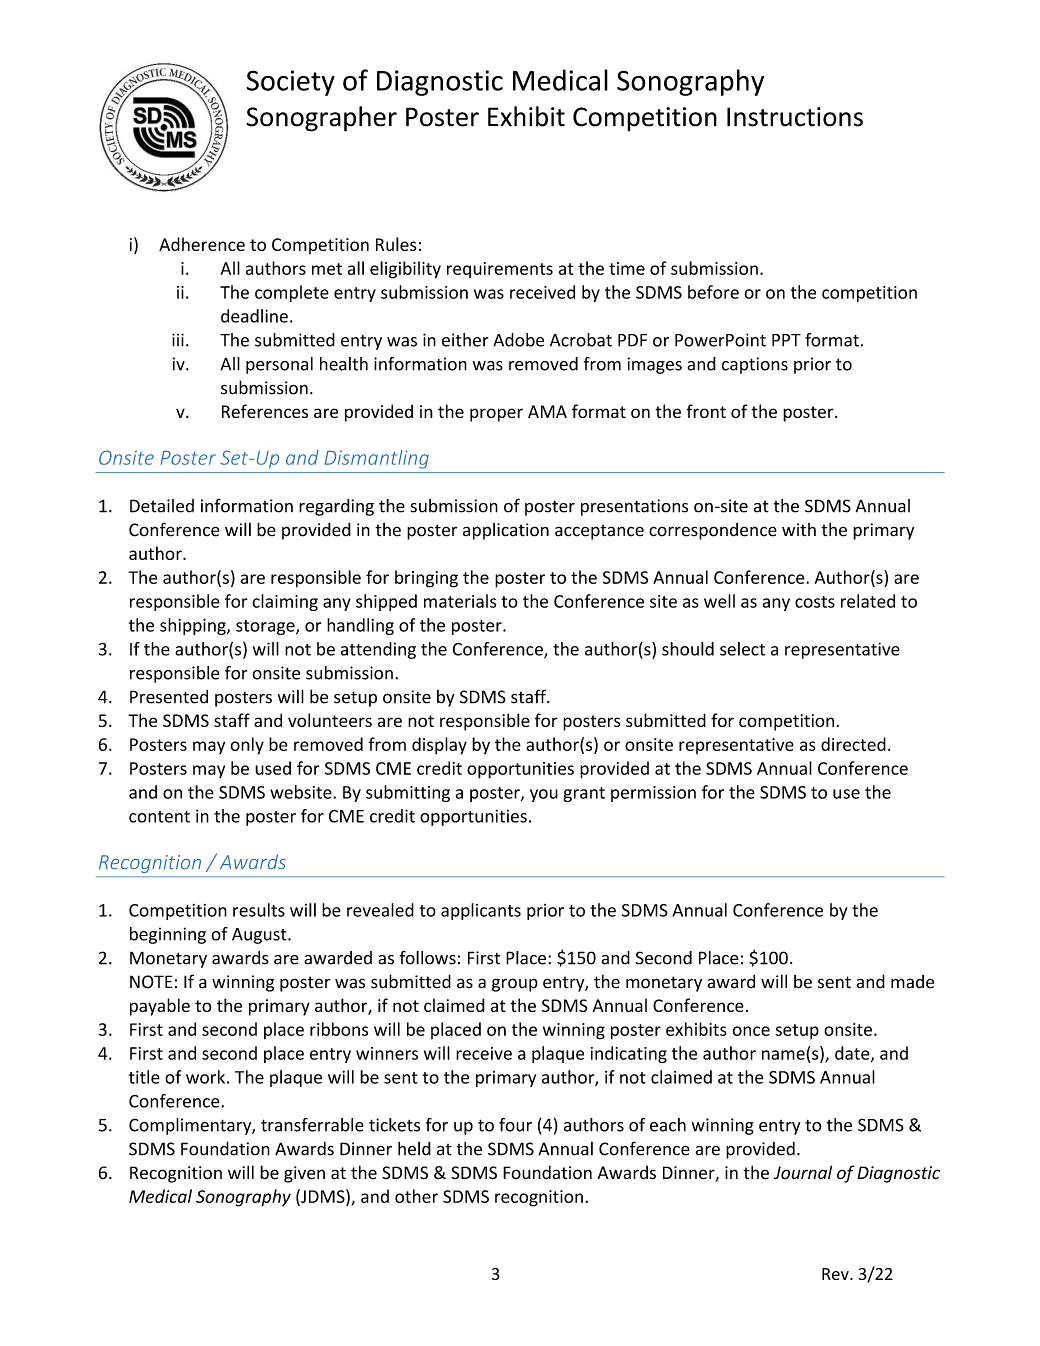  I want to click on Instructions, so click(795, 117).
